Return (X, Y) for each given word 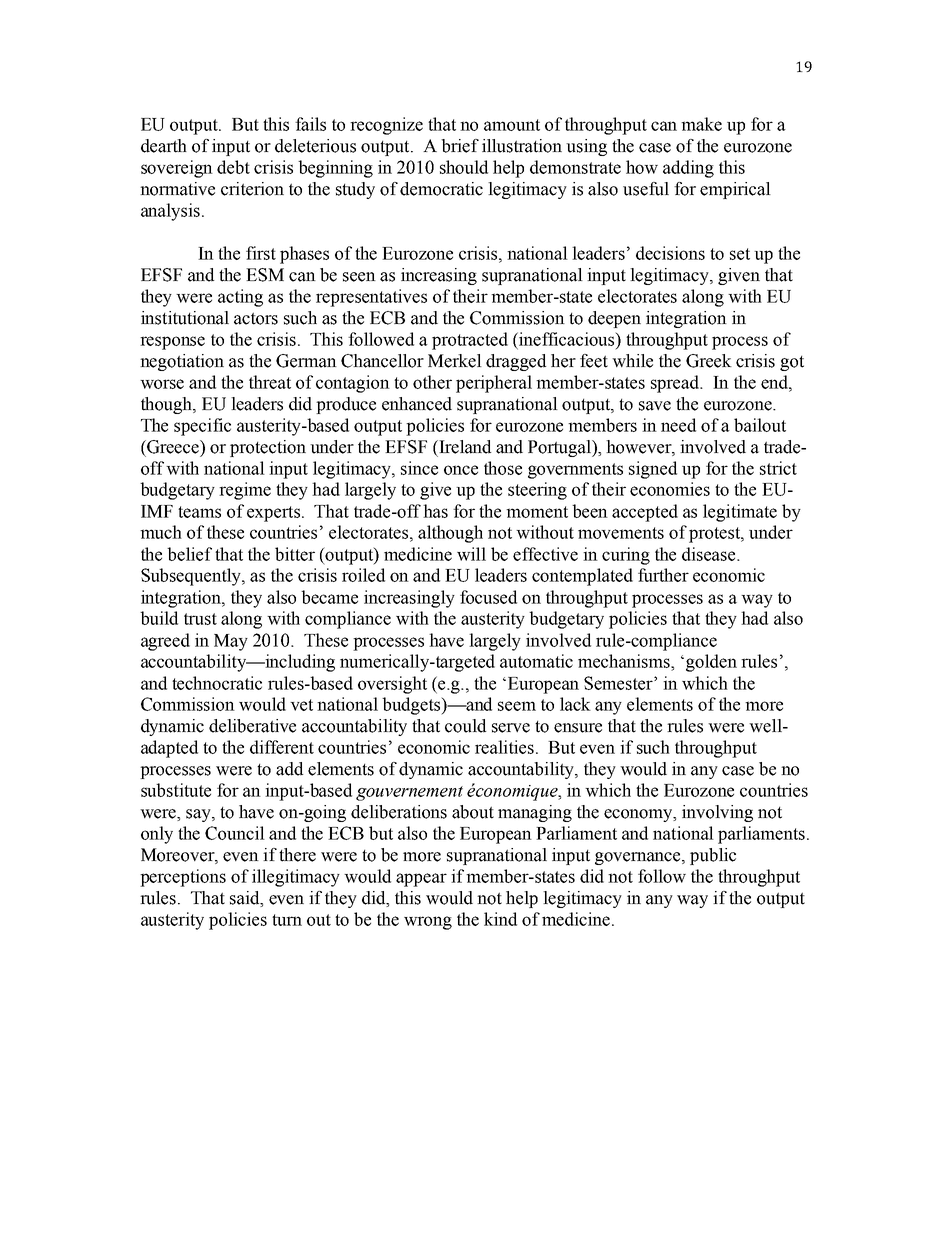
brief (460, 146)
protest (716, 535)
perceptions (183, 878)
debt (233, 167)
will (471, 554)
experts (273, 514)
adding (688, 169)
